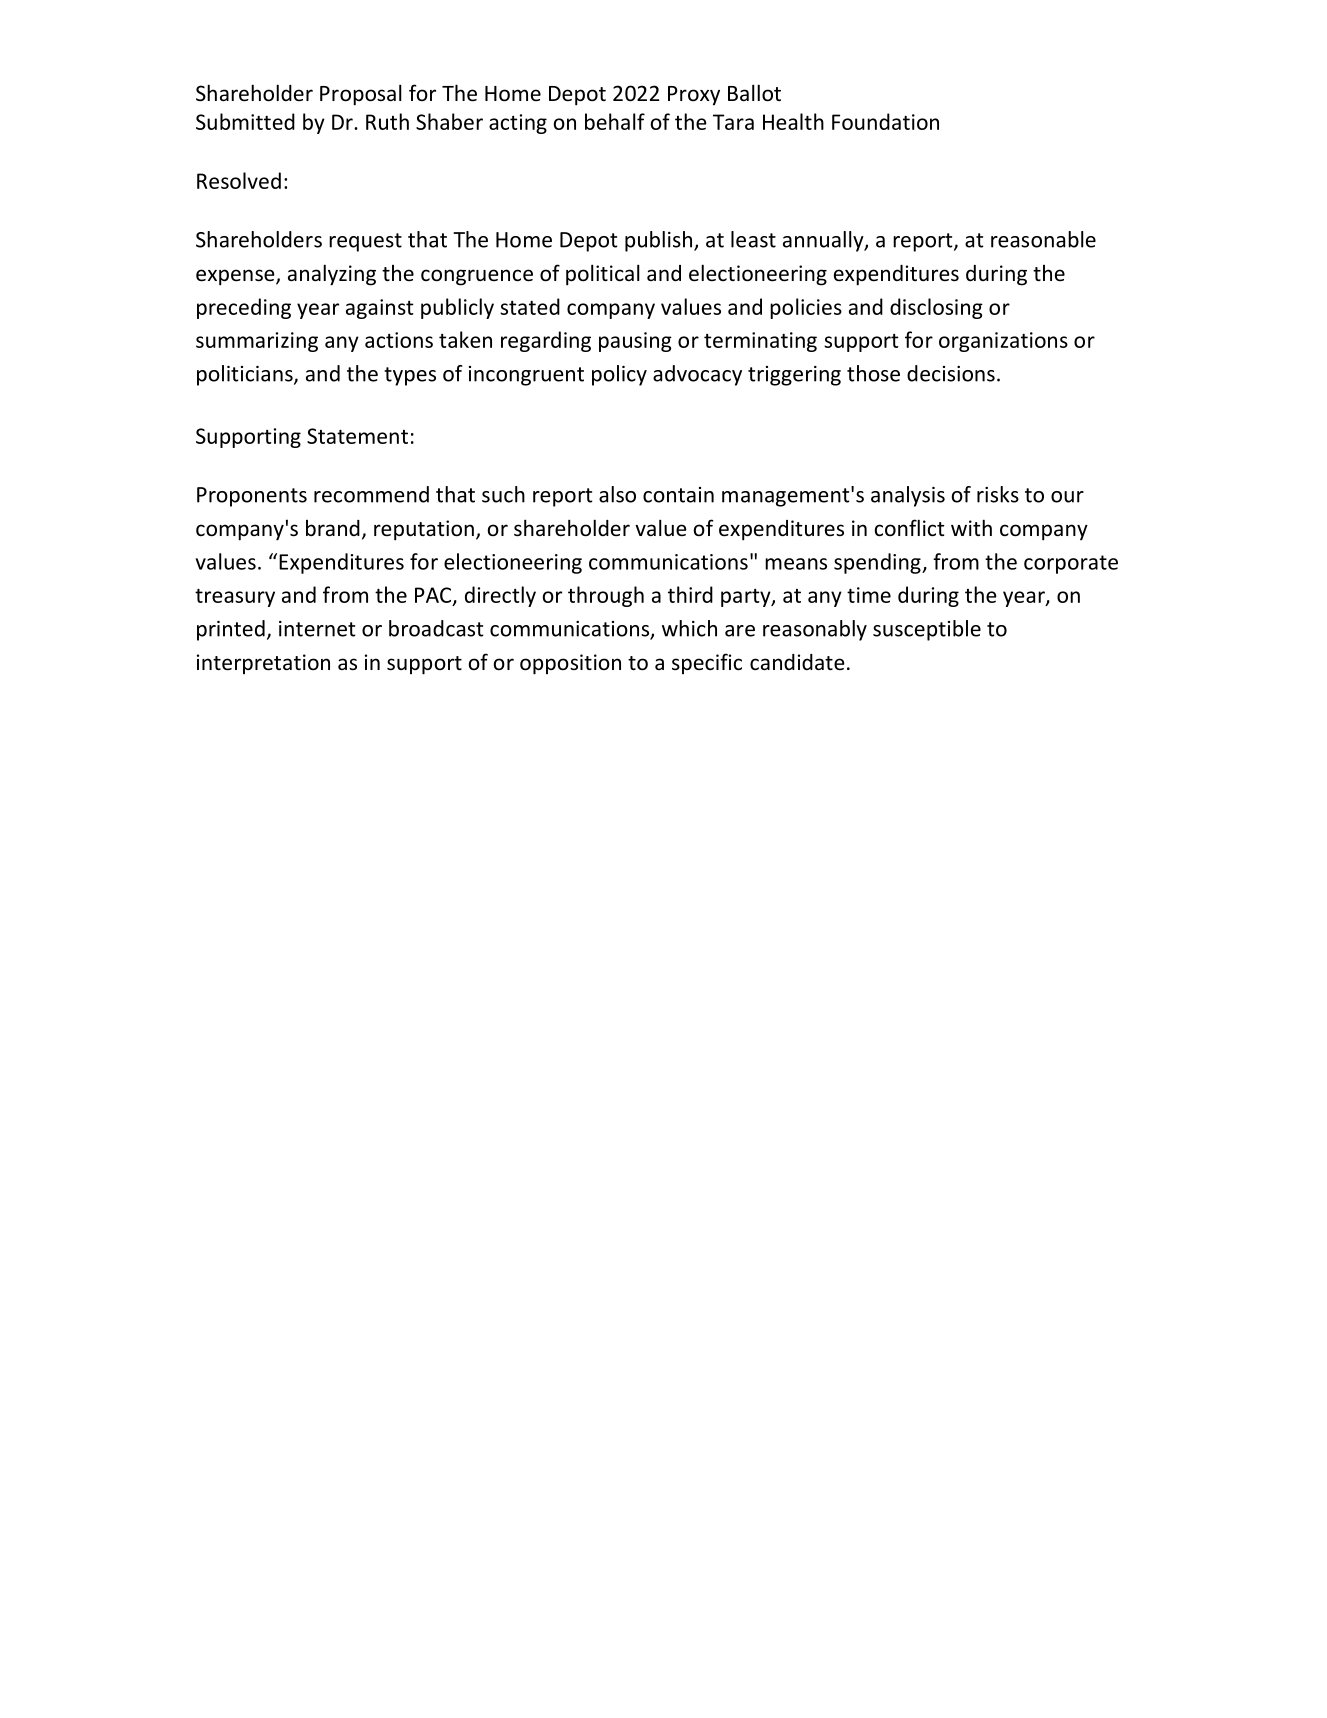 The image size is (1327, 1718). I want to click on types, so click(410, 376).
